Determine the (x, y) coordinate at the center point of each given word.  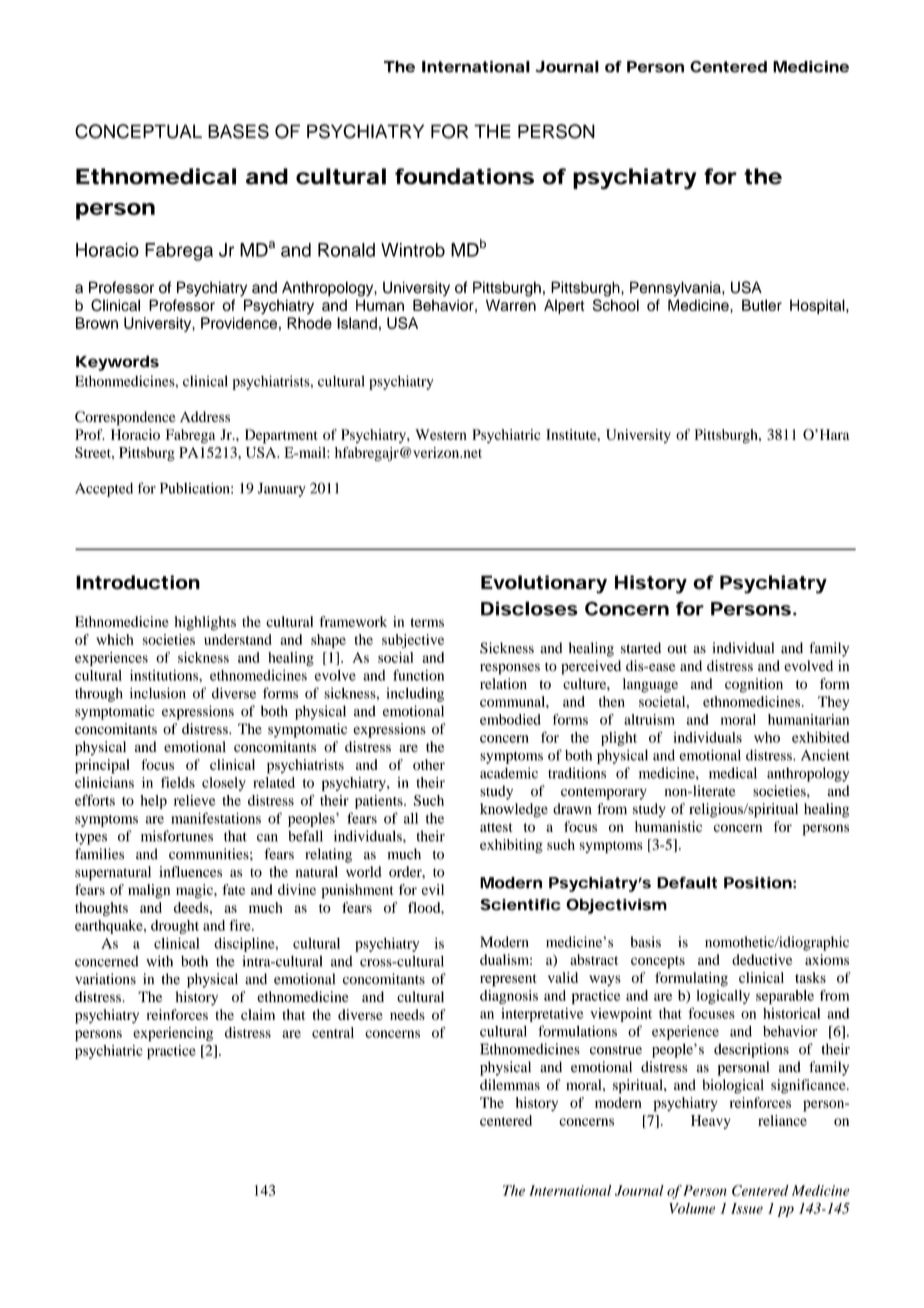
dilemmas (510, 1084)
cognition (754, 685)
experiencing (173, 1034)
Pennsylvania (676, 289)
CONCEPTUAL (138, 131)
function (418, 675)
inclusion (158, 693)
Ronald (346, 250)
